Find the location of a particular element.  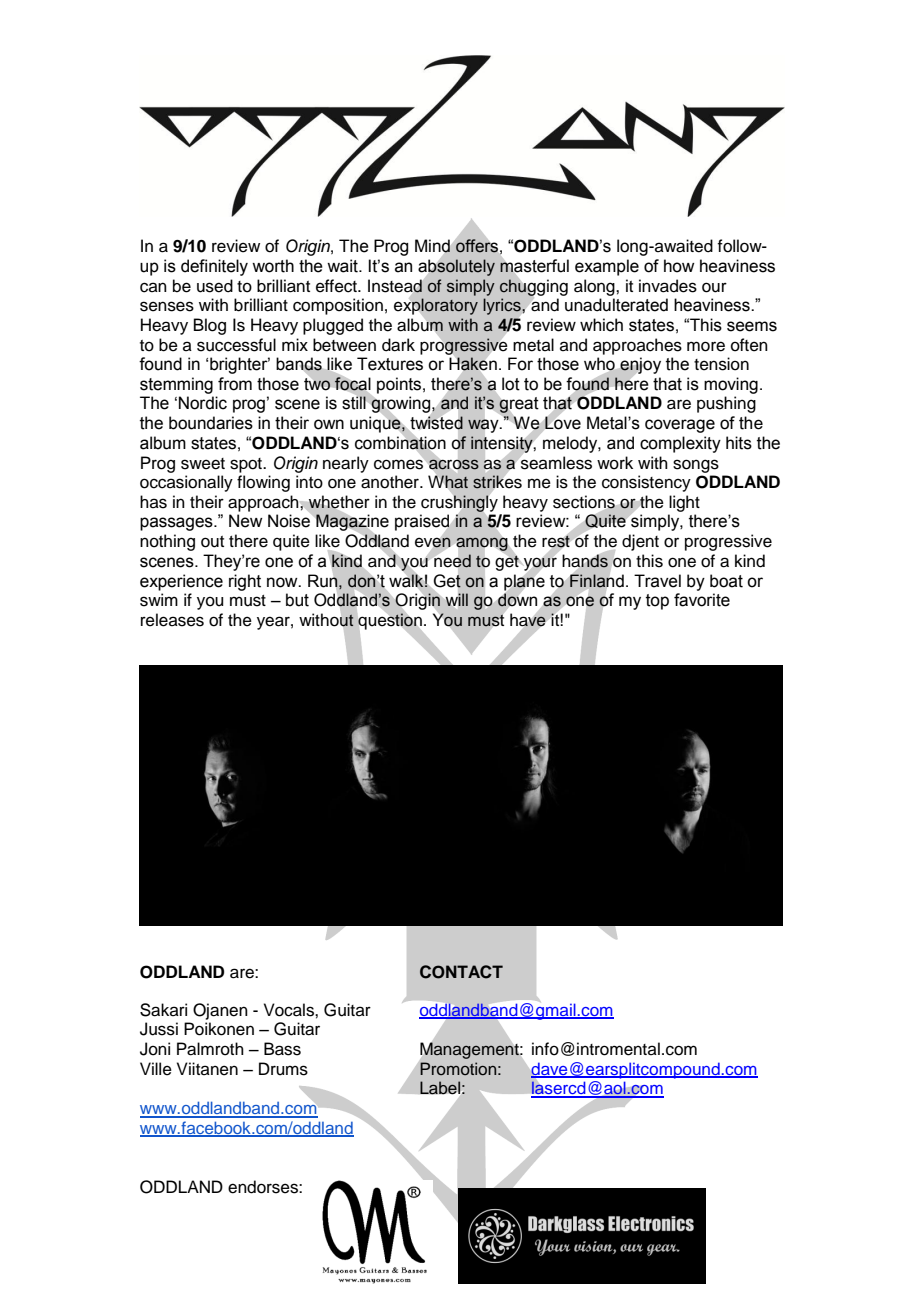

releases is located at coordinates (172, 620).
